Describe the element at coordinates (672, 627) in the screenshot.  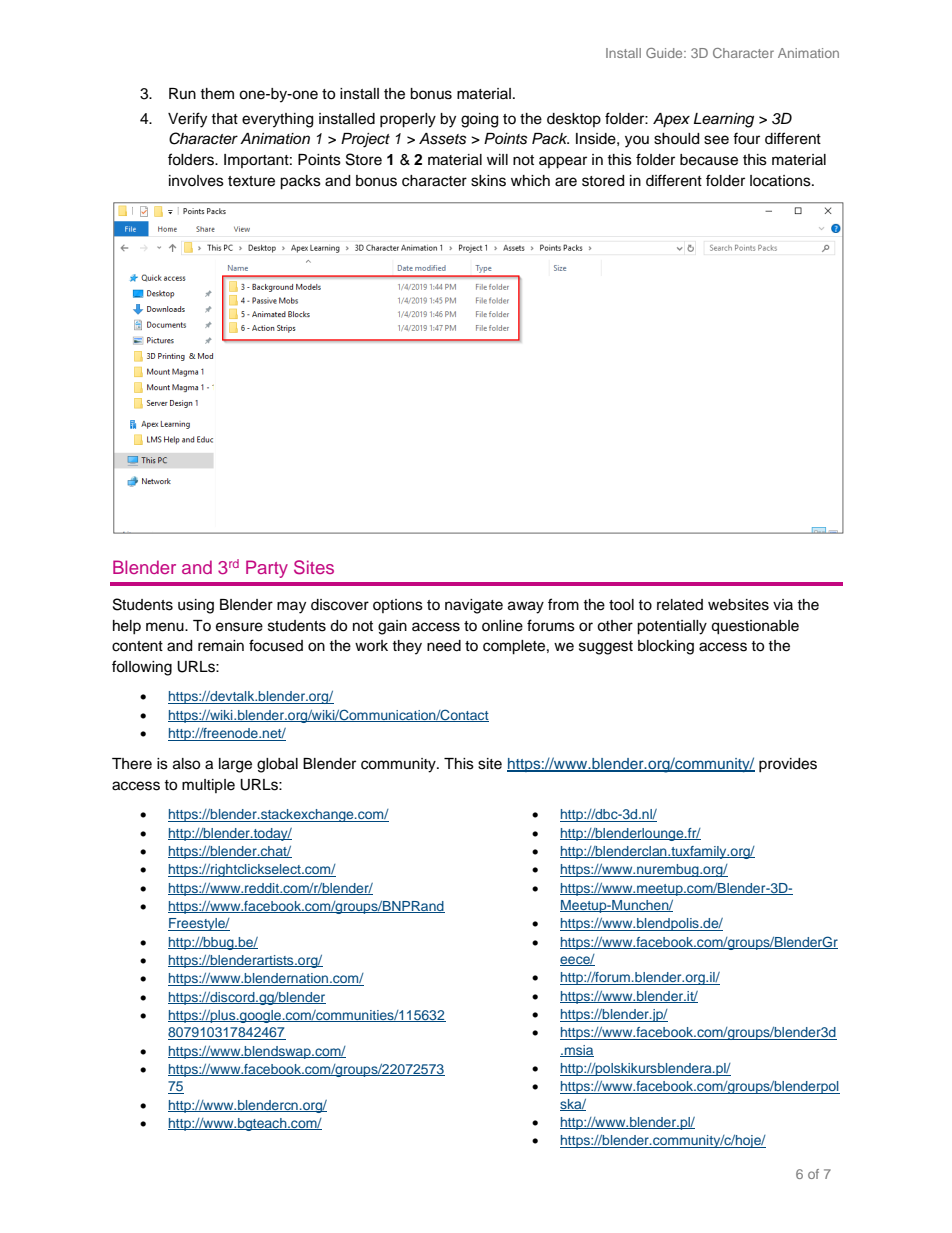
I see `potentially` at that location.
